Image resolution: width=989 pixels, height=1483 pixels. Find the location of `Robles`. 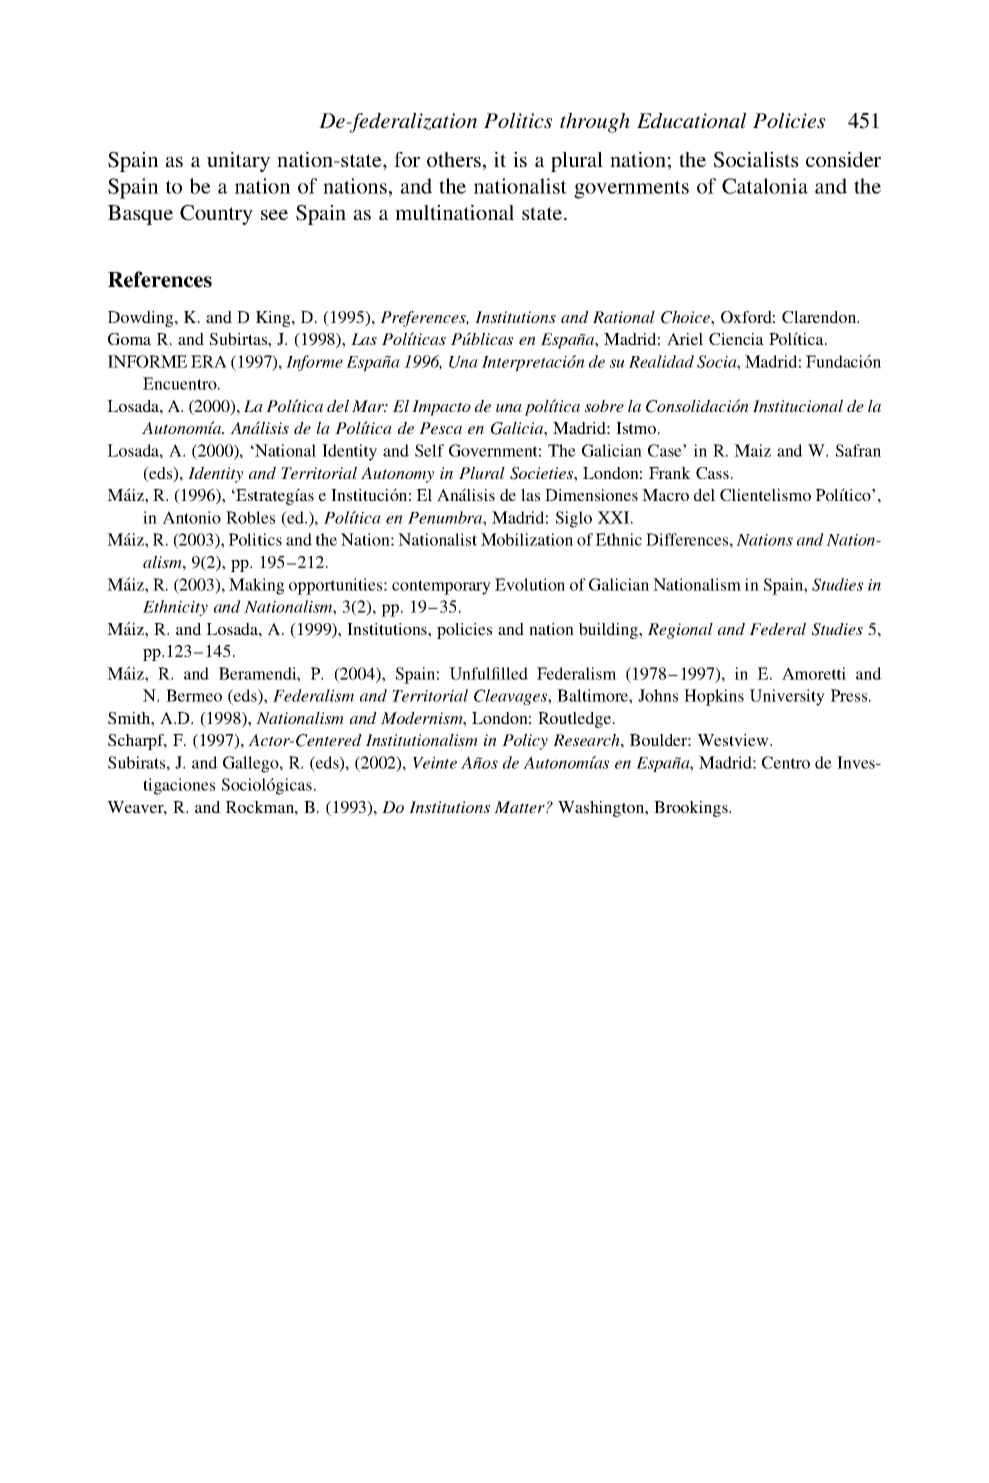

Robles is located at coordinates (250, 517).
